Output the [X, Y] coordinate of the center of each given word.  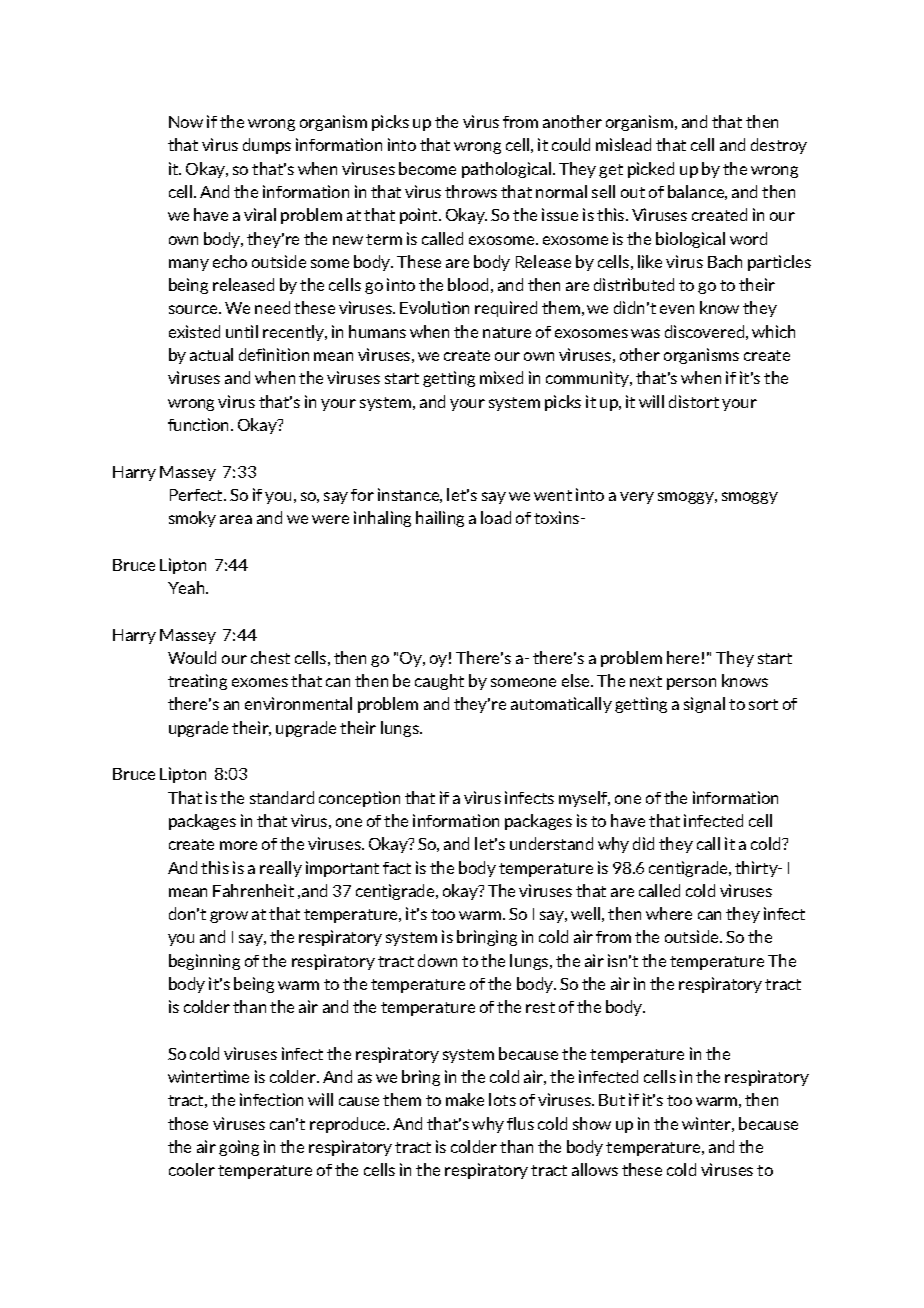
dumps [267, 146]
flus [520, 1123]
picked [651, 170]
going [239, 1148]
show [592, 1123]
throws [471, 191]
